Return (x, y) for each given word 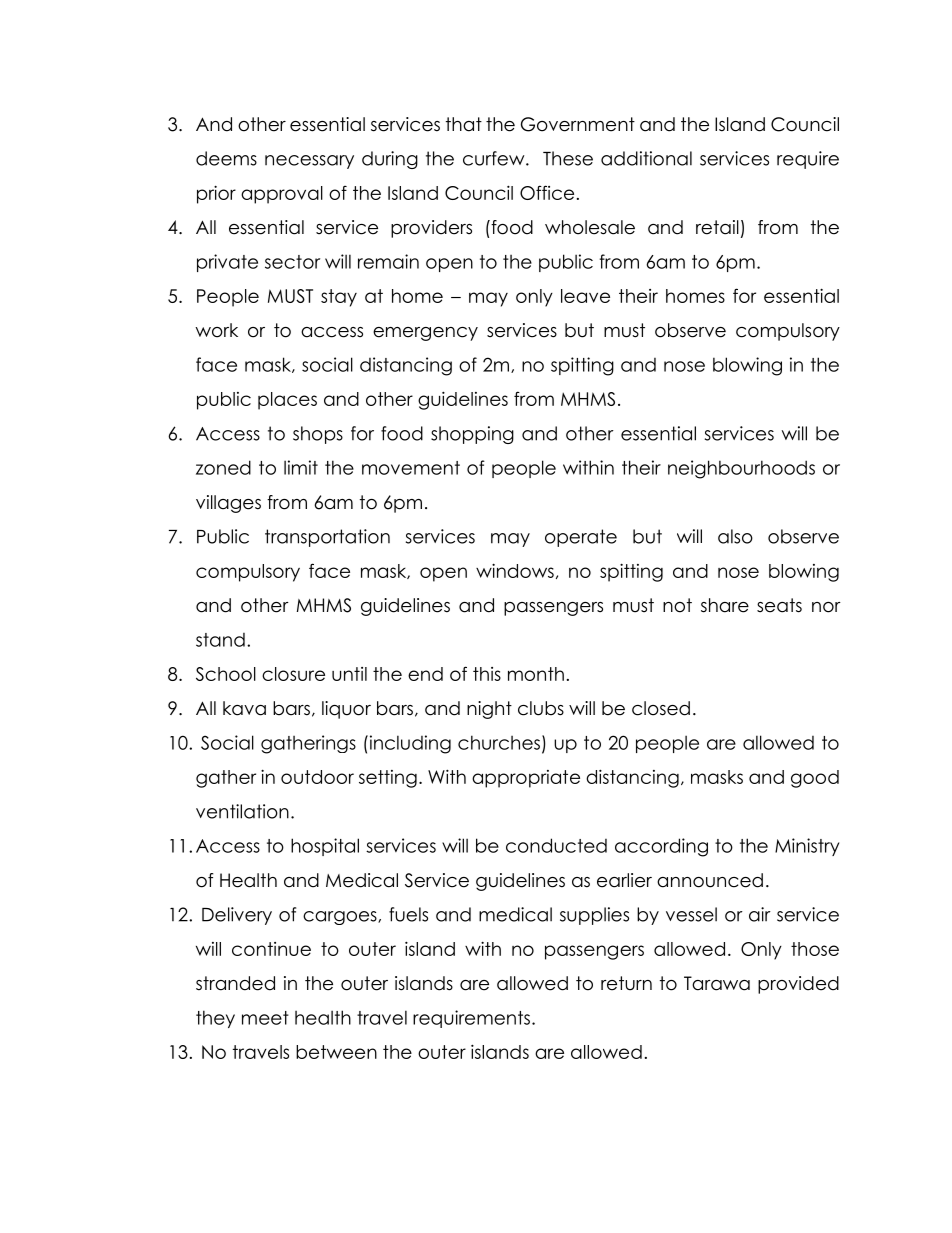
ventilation (242, 811)
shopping (472, 435)
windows (515, 570)
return (626, 983)
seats (779, 605)
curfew (495, 158)
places (287, 401)
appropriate (526, 779)
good (815, 779)
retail (717, 227)
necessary (309, 162)
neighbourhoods (741, 469)
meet (265, 1018)
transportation (327, 538)
